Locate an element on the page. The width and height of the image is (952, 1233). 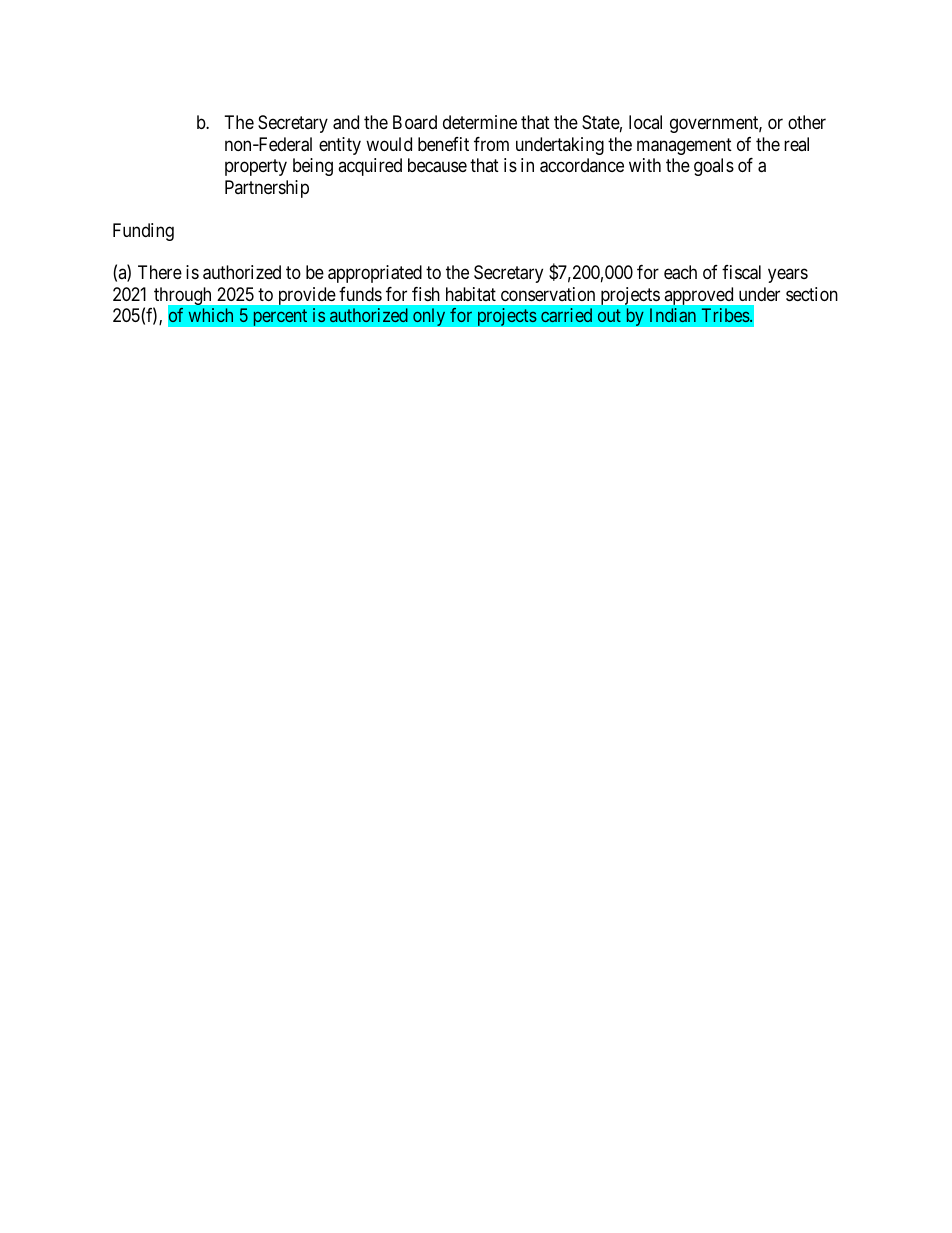
Partnership is located at coordinates (267, 189).
